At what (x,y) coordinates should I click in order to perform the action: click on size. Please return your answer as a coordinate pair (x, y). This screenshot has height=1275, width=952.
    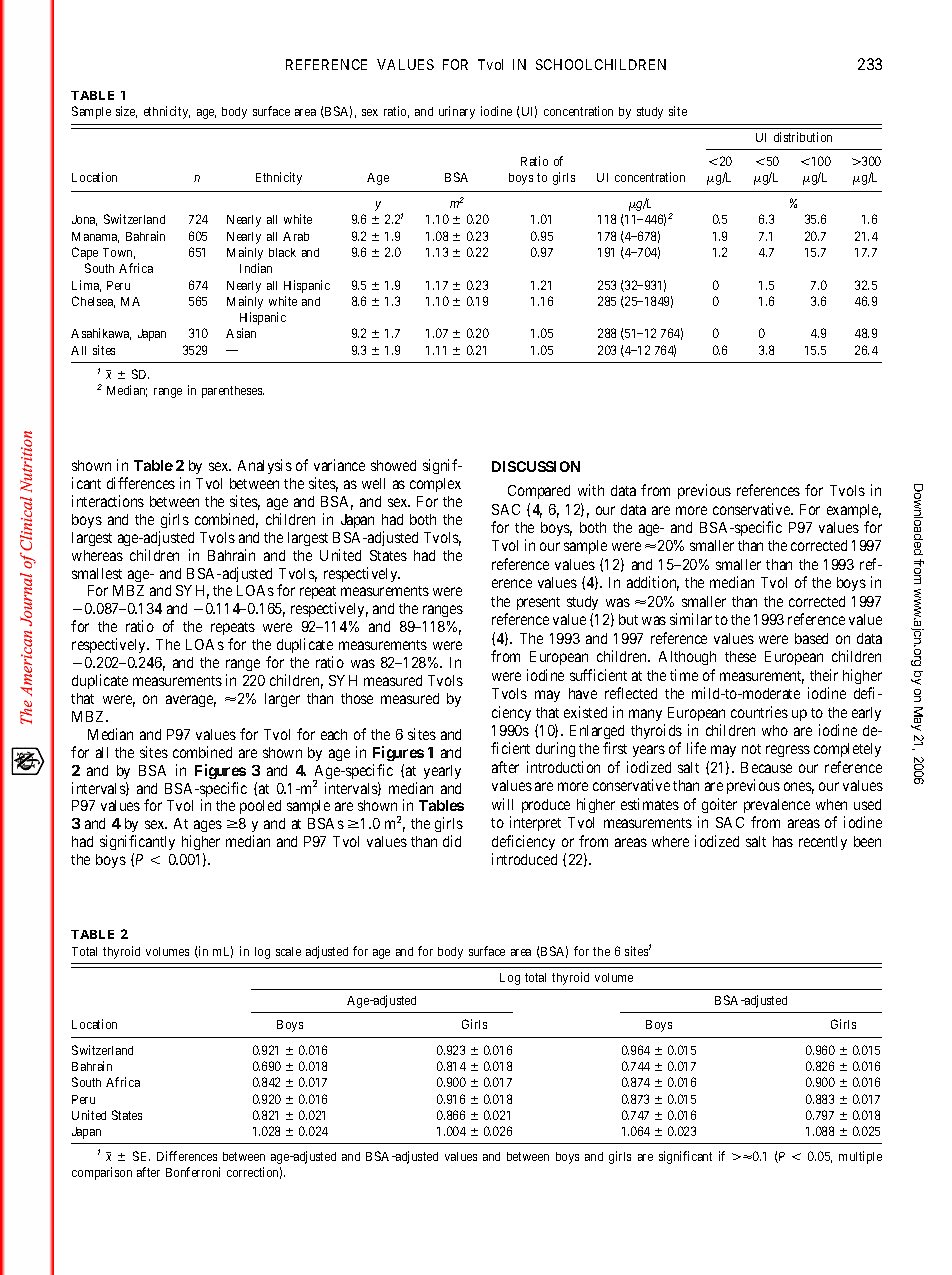
    Looking at the image, I should click on (126, 112).
